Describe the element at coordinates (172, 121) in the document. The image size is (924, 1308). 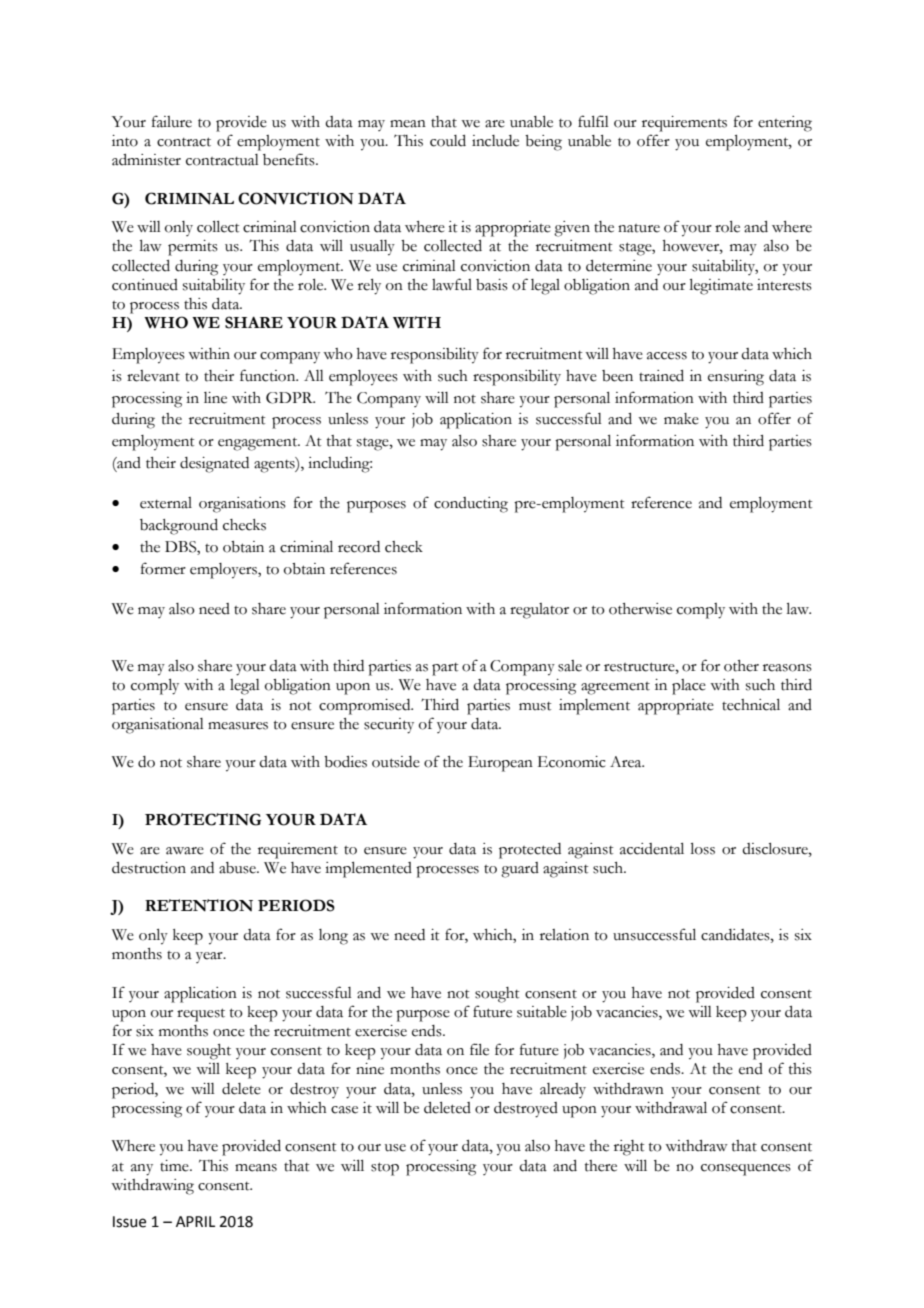
I see `failure` at that location.
